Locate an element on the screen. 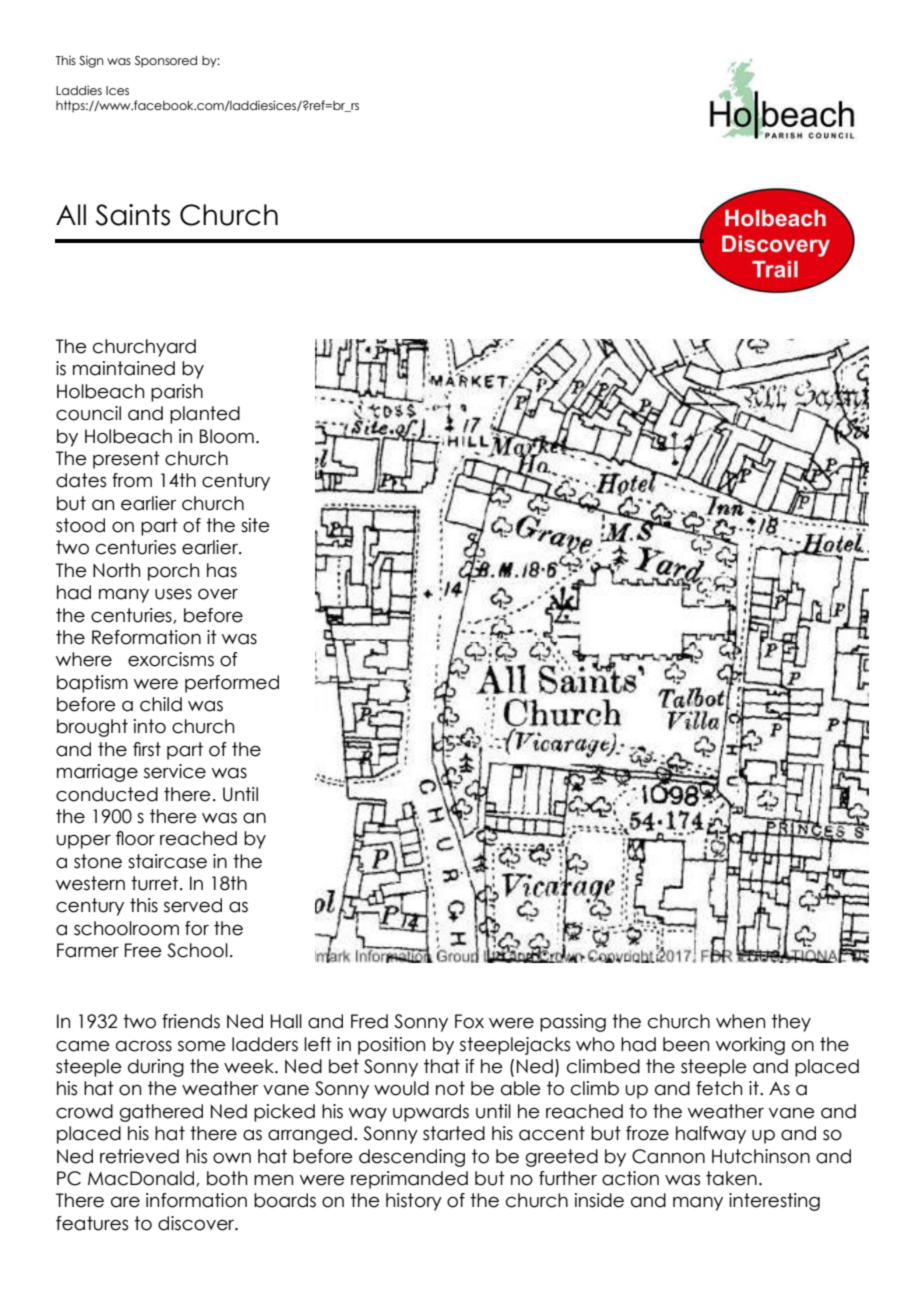  Sign is located at coordinates (91, 61).
